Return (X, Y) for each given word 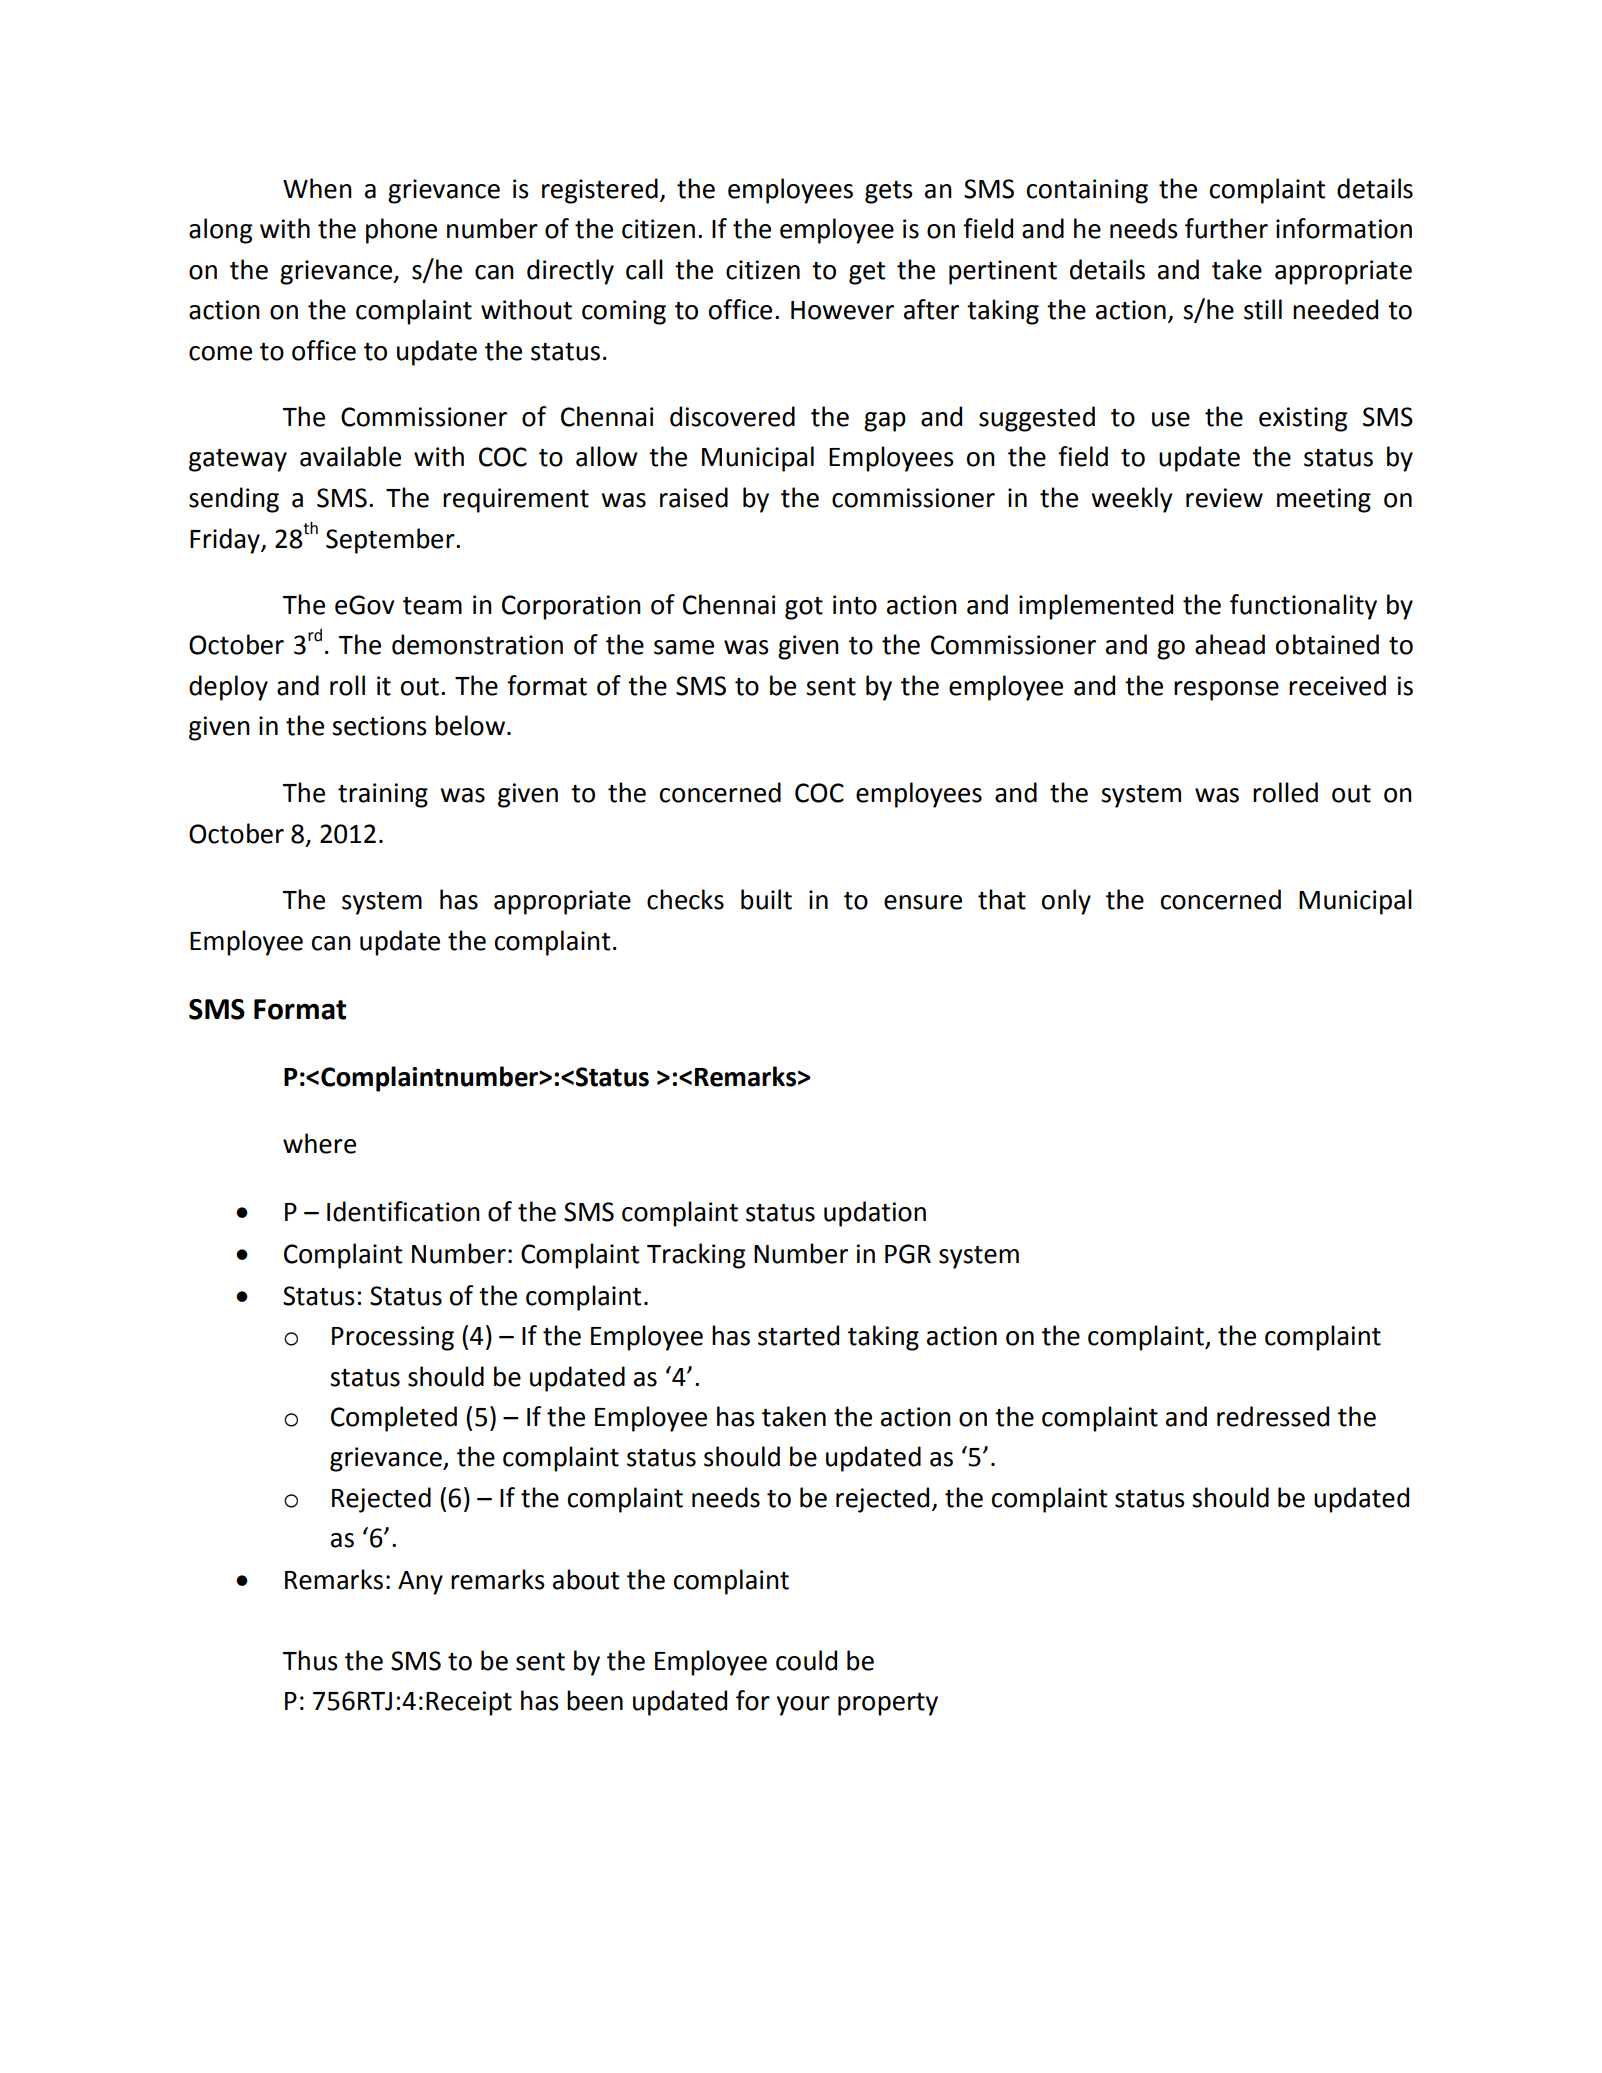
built (766, 899)
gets (889, 192)
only (1066, 902)
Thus (310, 1660)
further (1226, 228)
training (383, 795)
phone (401, 231)
